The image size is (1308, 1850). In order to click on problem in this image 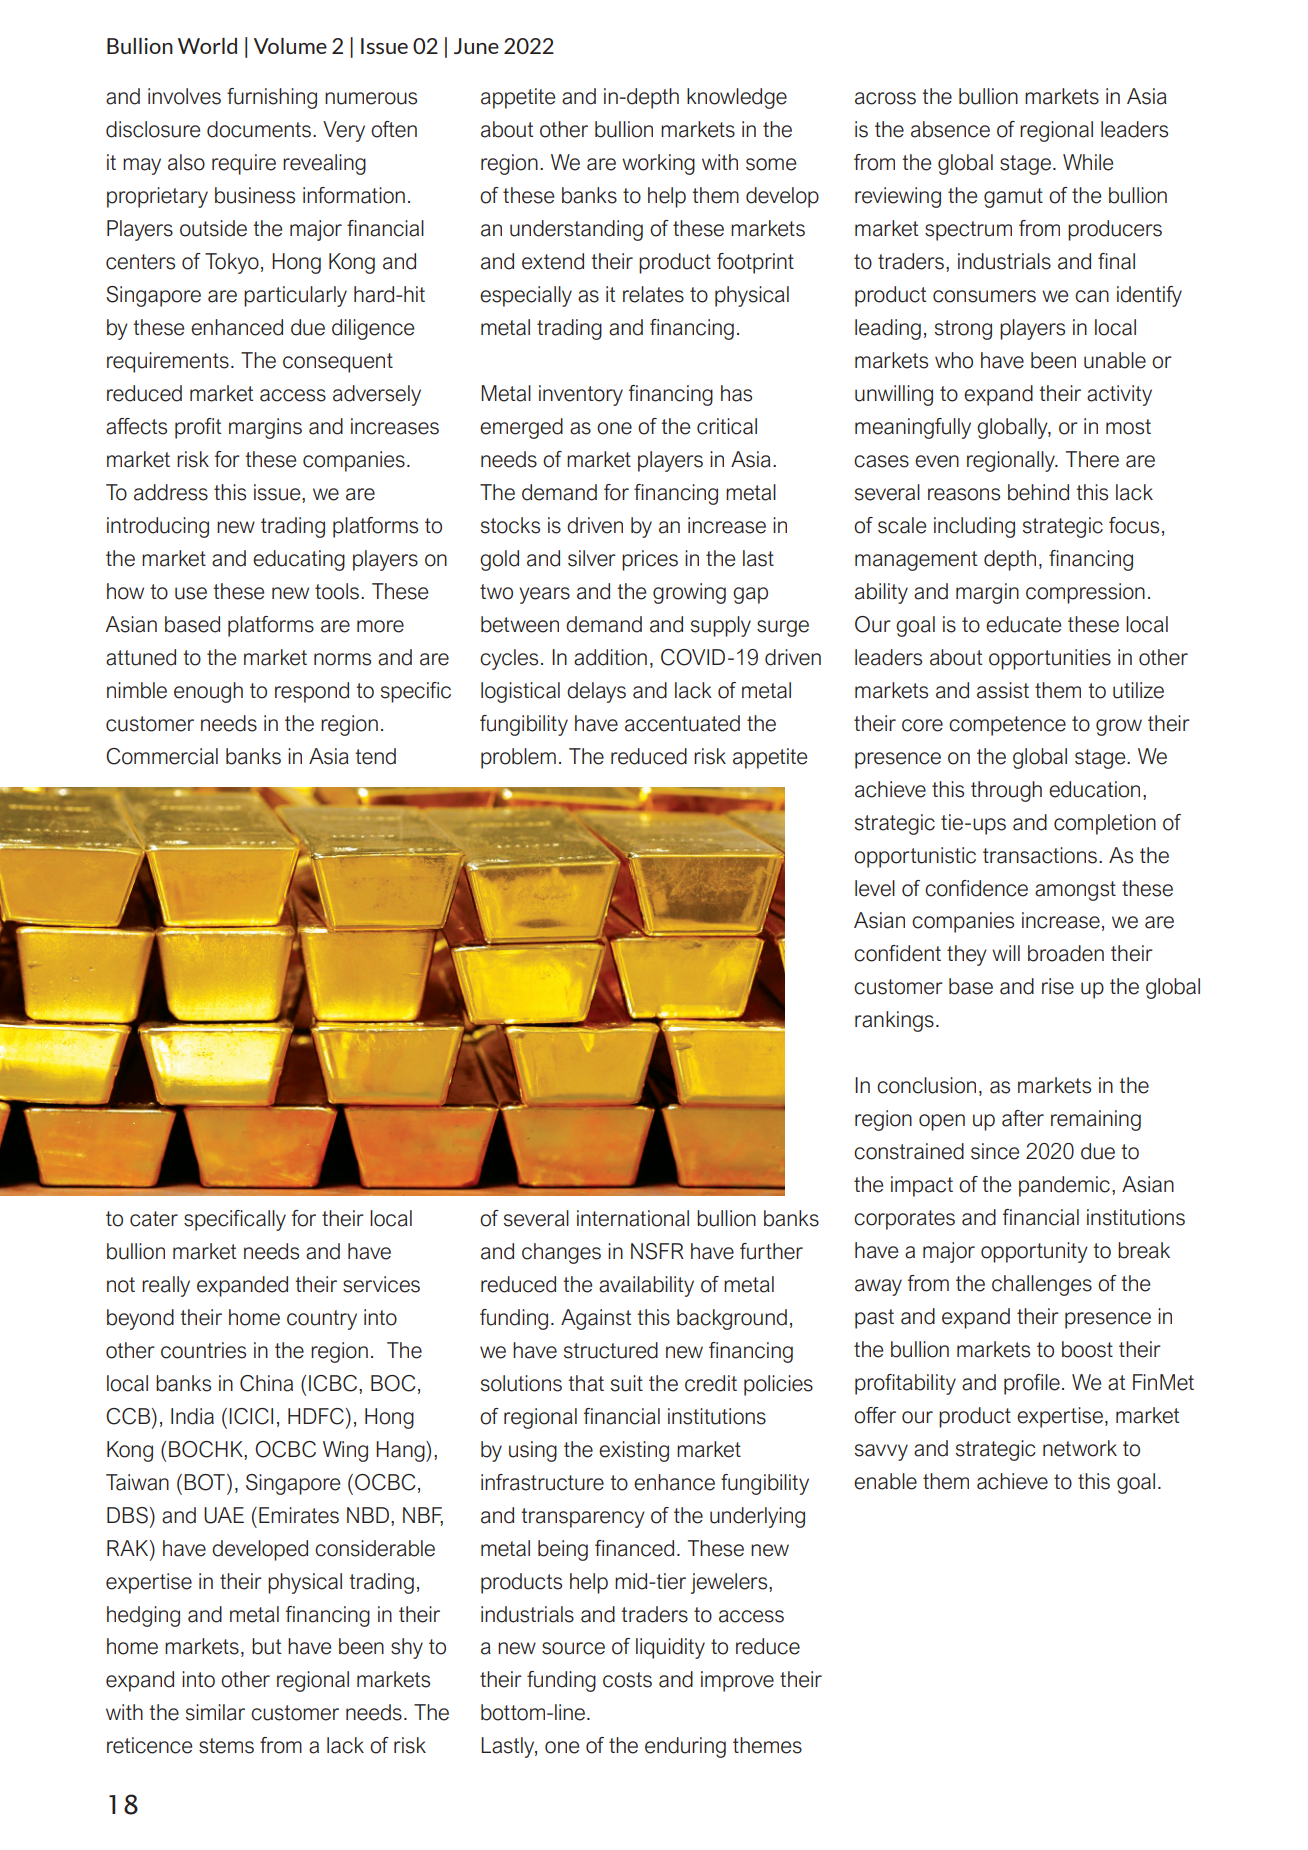, I will do `click(518, 758)`.
